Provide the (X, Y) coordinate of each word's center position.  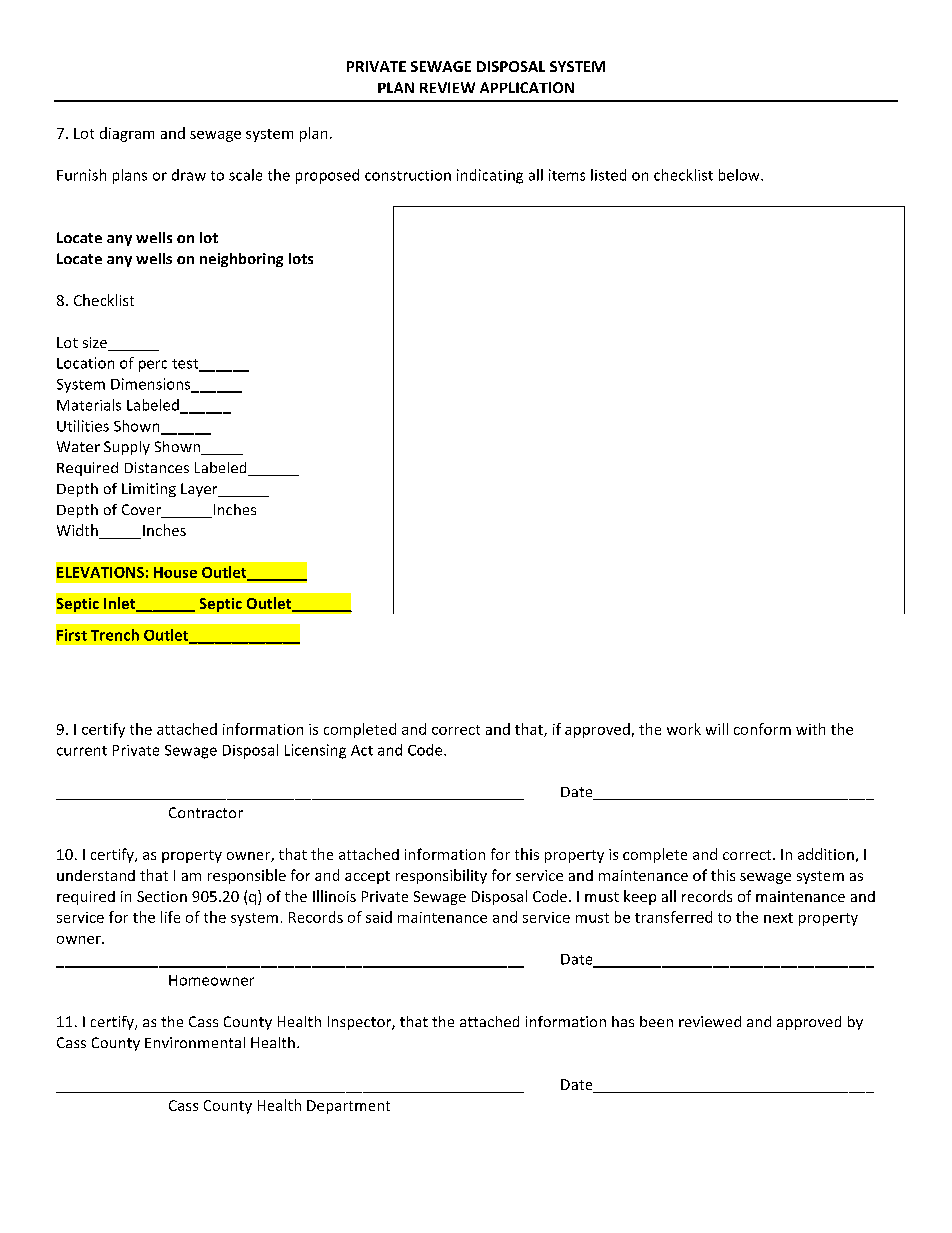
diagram (127, 134)
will (717, 729)
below (740, 175)
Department (348, 1107)
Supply (127, 448)
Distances (157, 467)
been (656, 1021)
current (82, 751)
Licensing (315, 751)
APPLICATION (527, 87)
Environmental (195, 1042)
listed (608, 175)
